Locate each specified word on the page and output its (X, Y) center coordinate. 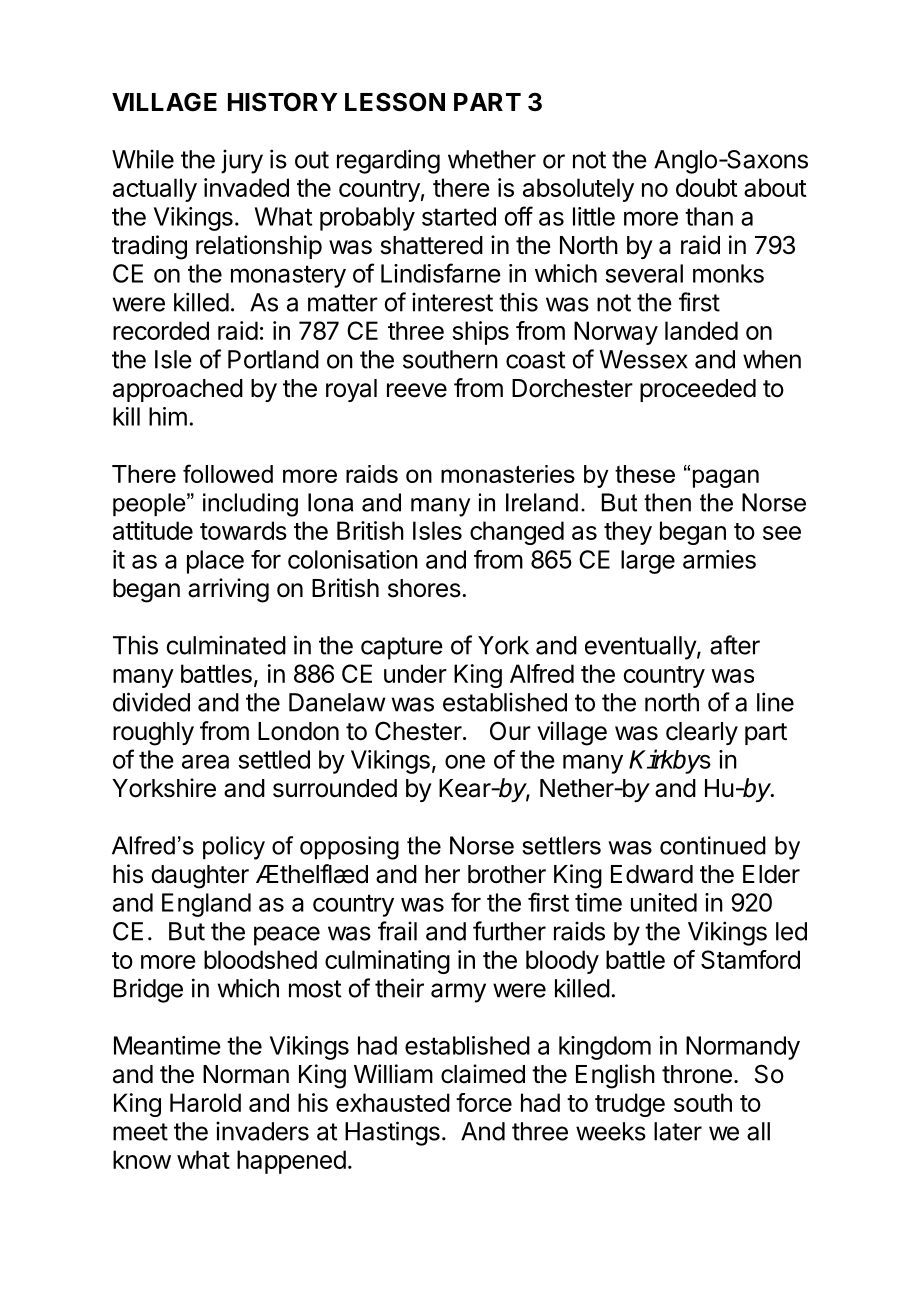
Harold (205, 1102)
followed (228, 473)
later (678, 1131)
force (484, 1102)
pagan (726, 478)
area (205, 761)
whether (492, 159)
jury (242, 161)
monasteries (508, 474)
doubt (707, 187)
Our (510, 730)
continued (713, 845)
